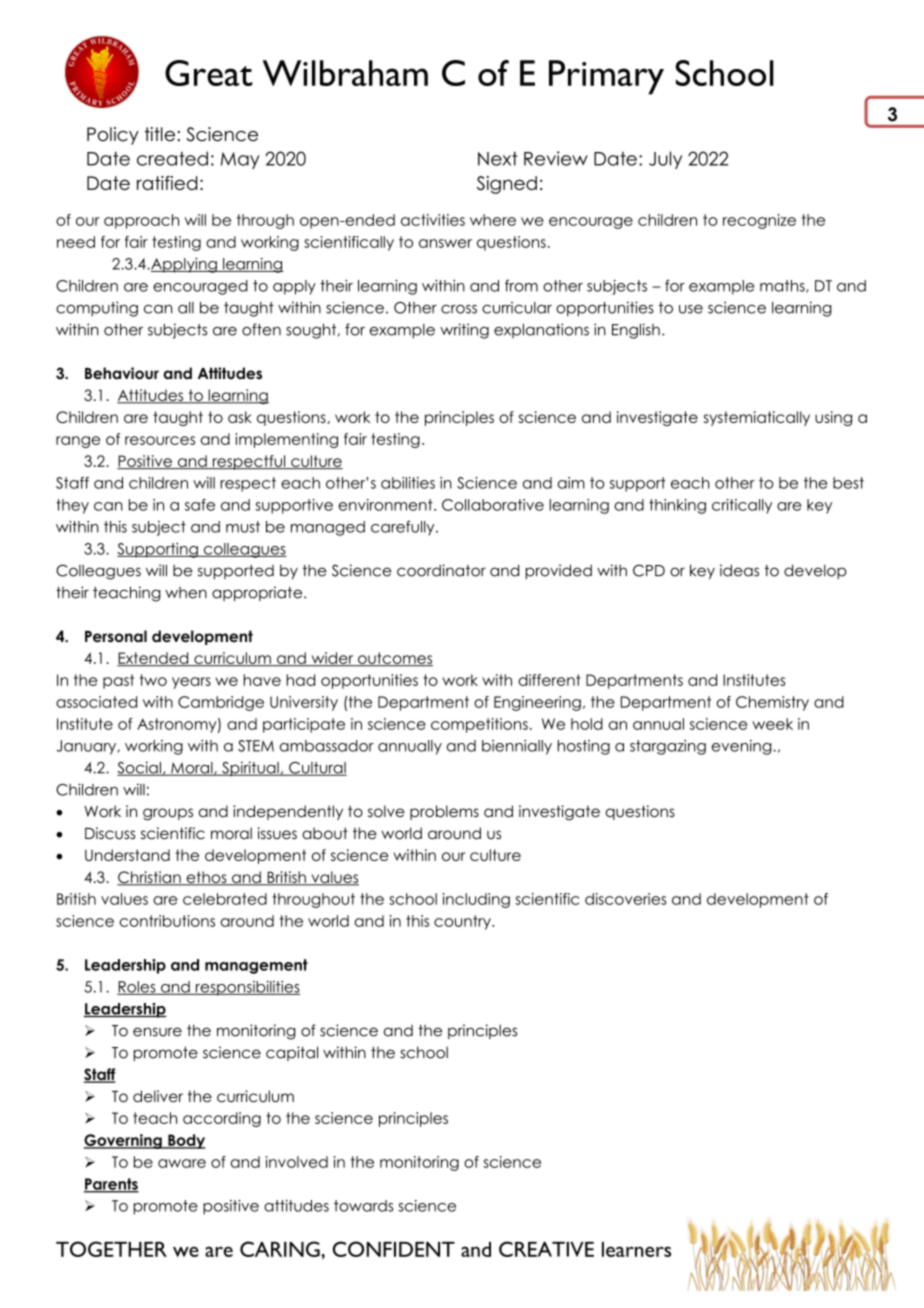  What do you see at coordinates (493, 505) in the page?
I see `Collaborative` at bounding box center [493, 505].
